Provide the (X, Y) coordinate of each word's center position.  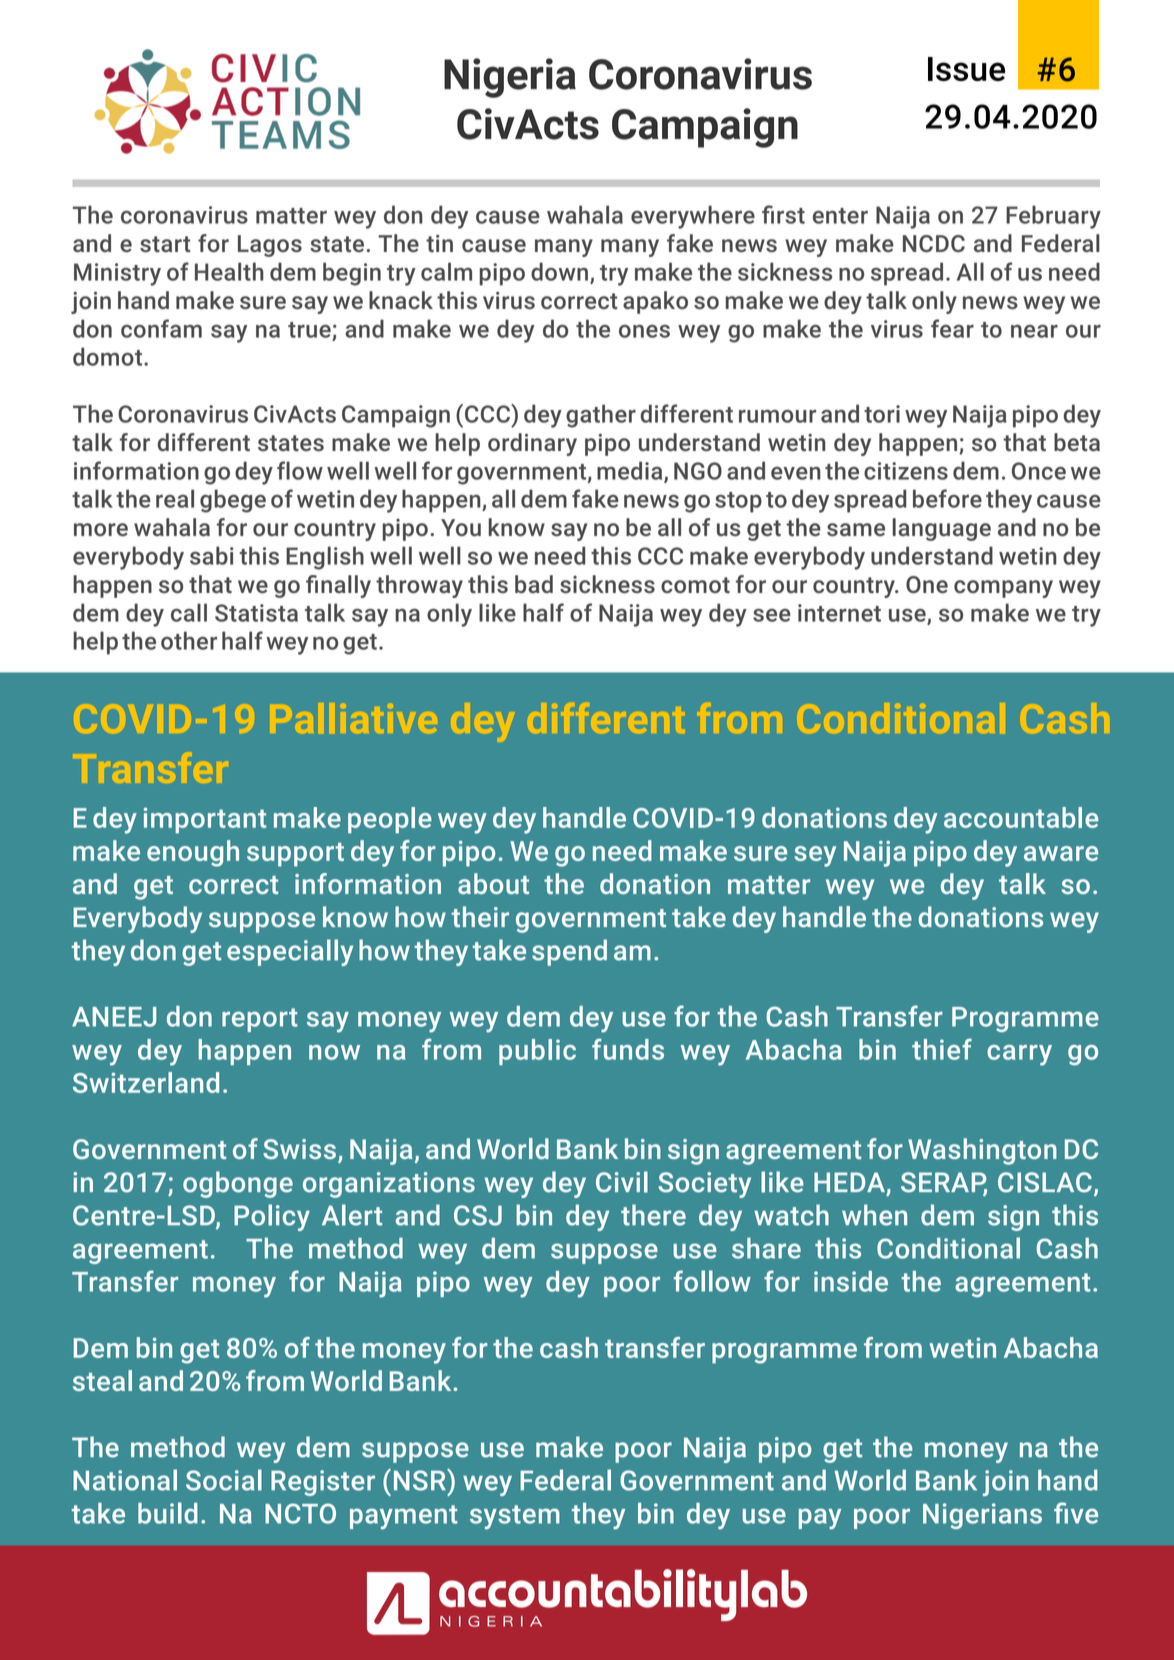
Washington (982, 1151)
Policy (272, 1217)
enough (193, 853)
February (1053, 217)
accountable (1021, 817)
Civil (622, 1182)
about (493, 883)
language (941, 529)
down (561, 272)
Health (229, 271)
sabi (212, 555)
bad (534, 584)
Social (224, 1480)
